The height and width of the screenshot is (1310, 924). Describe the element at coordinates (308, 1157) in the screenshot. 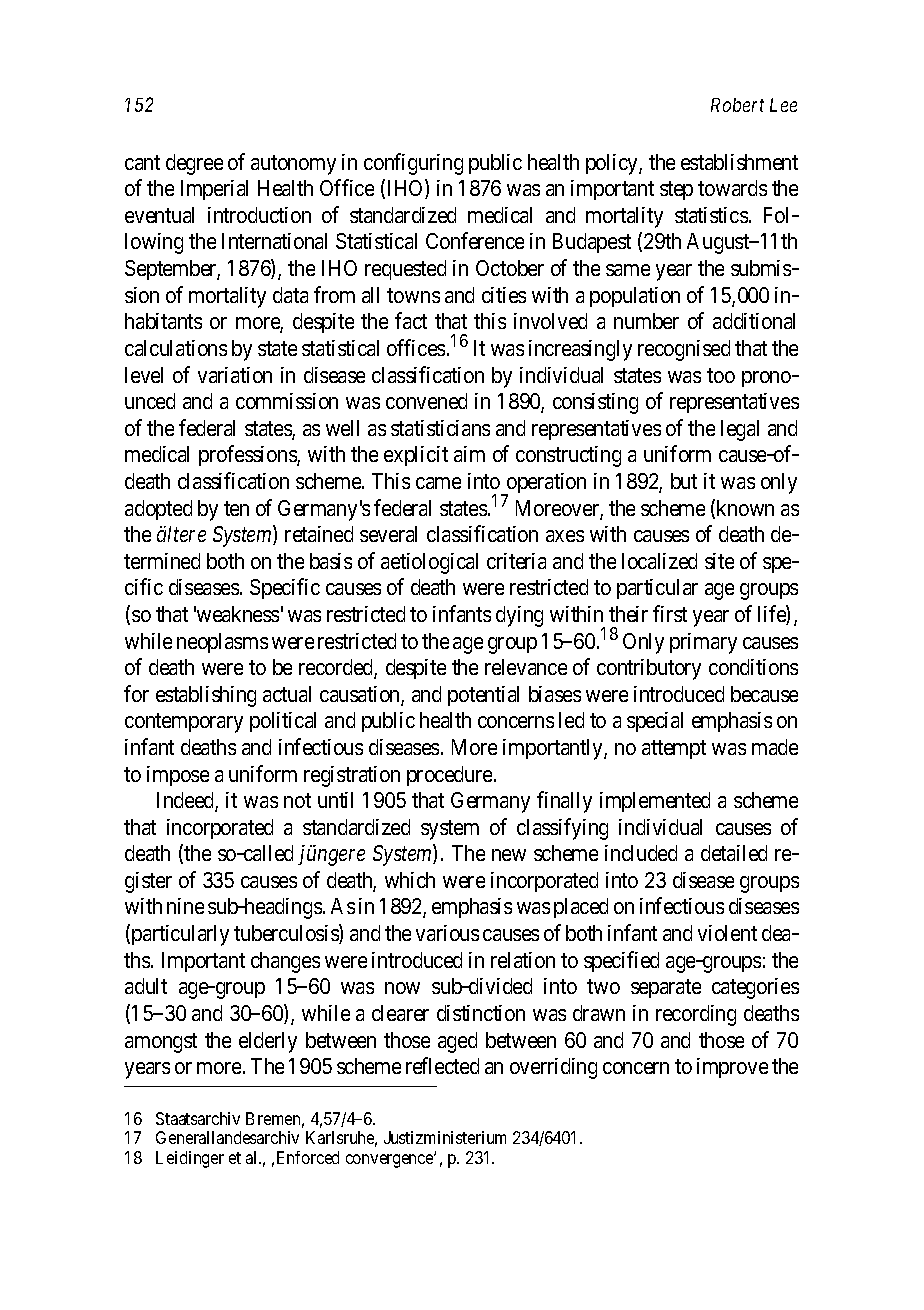

I see `Enforced` at that location.
